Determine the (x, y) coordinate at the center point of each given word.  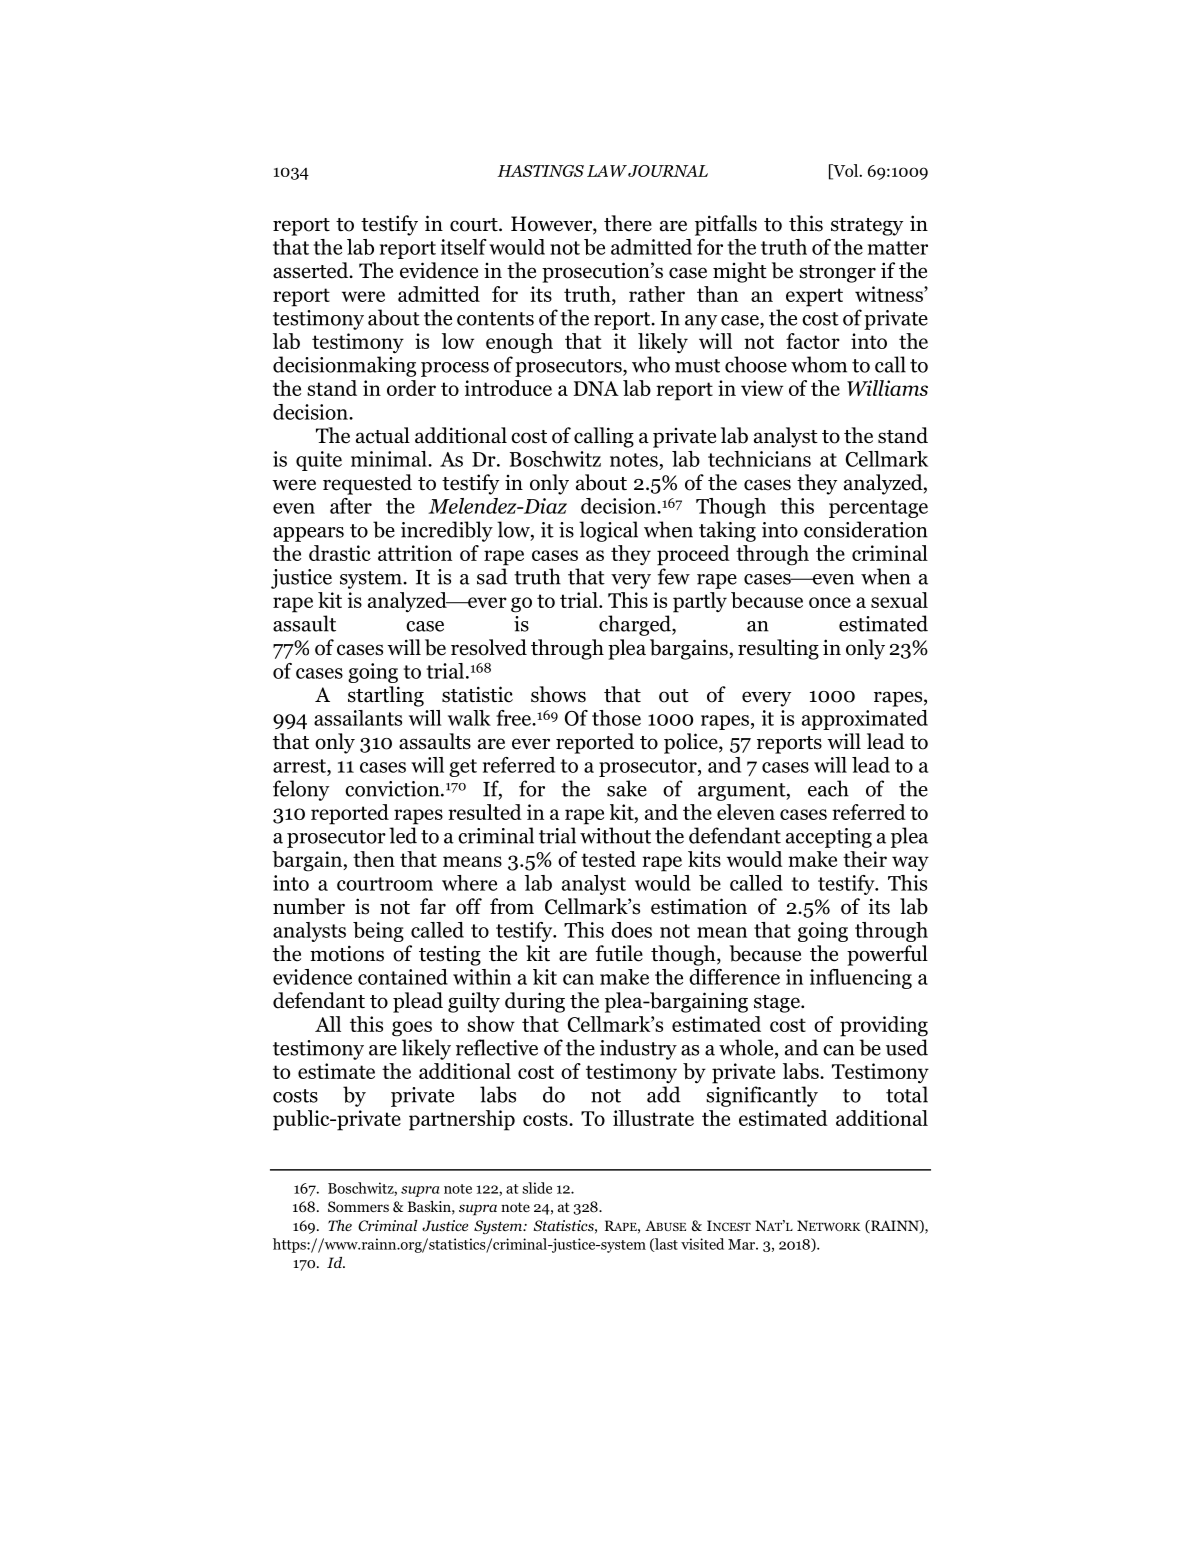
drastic (340, 553)
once (830, 602)
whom (819, 364)
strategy (867, 227)
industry (638, 1049)
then (374, 859)
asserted (312, 270)
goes (412, 1029)
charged (636, 625)
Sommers (358, 1206)
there (628, 223)
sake (627, 788)
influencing (861, 979)
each (828, 788)
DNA (596, 388)
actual (383, 435)
